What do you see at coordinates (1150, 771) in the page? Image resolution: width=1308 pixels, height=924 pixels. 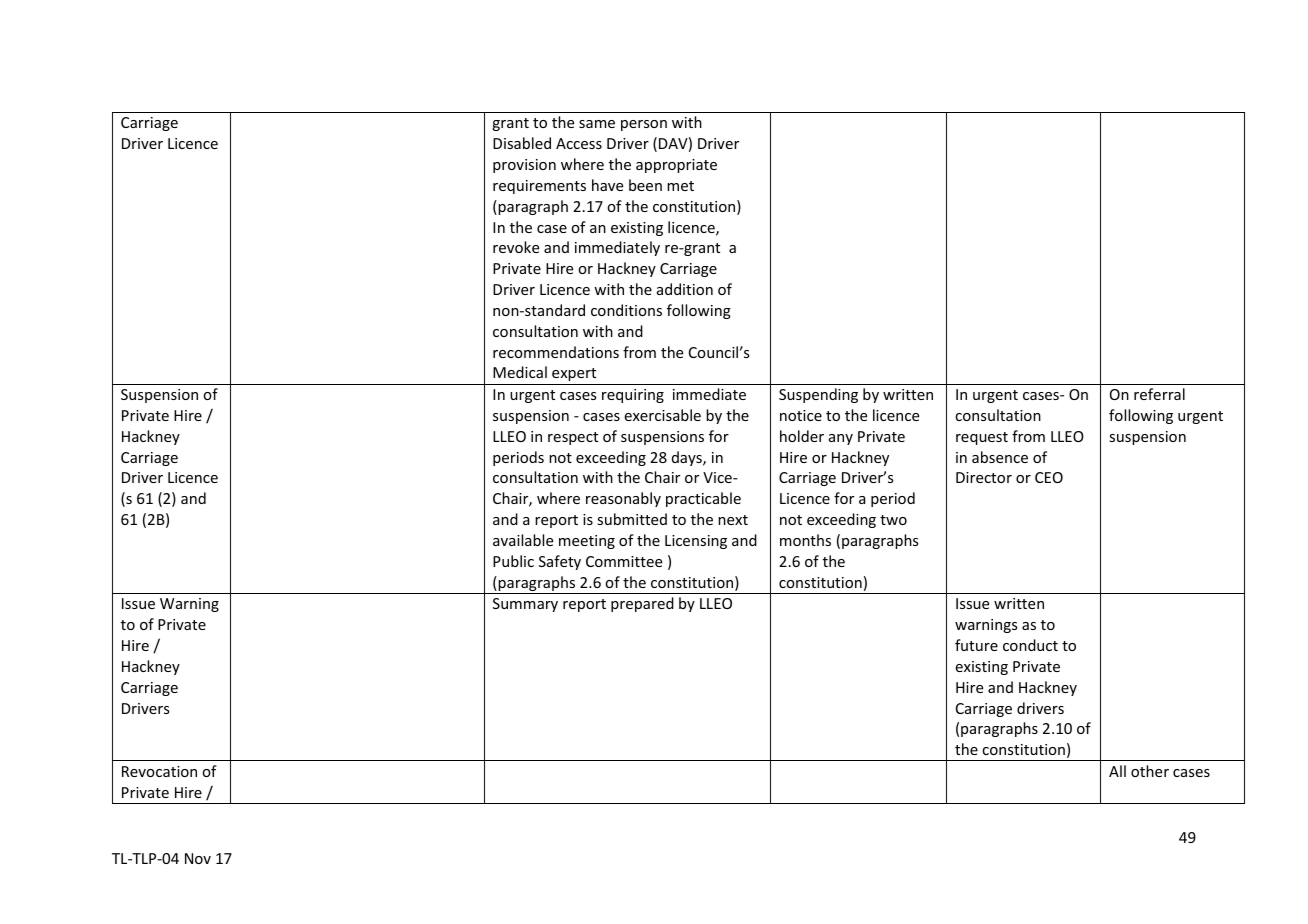 I see `other` at bounding box center [1150, 771].
